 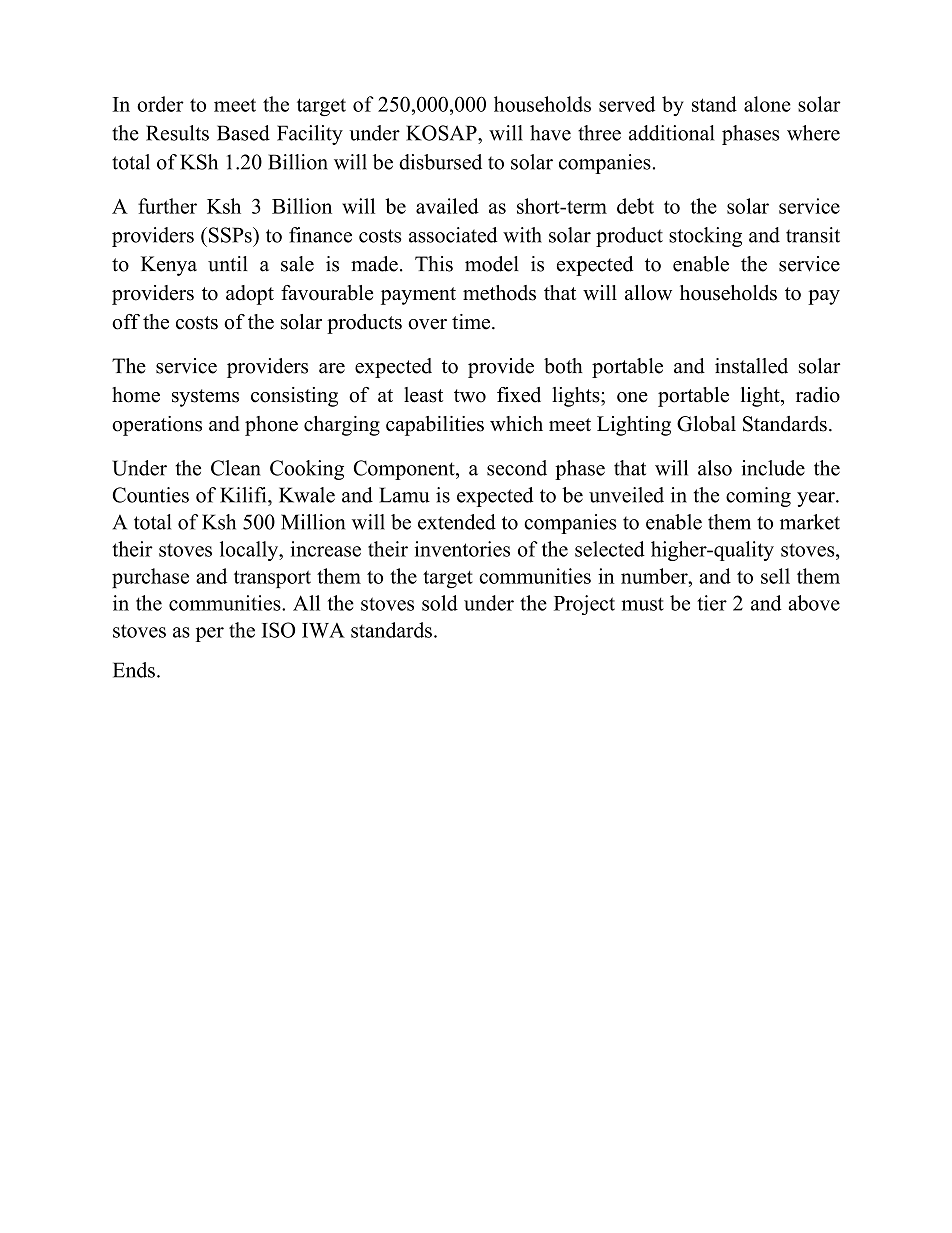 What do you see at coordinates (470, 396) in the image?
I see `two` at bounding box center [470, 396].
